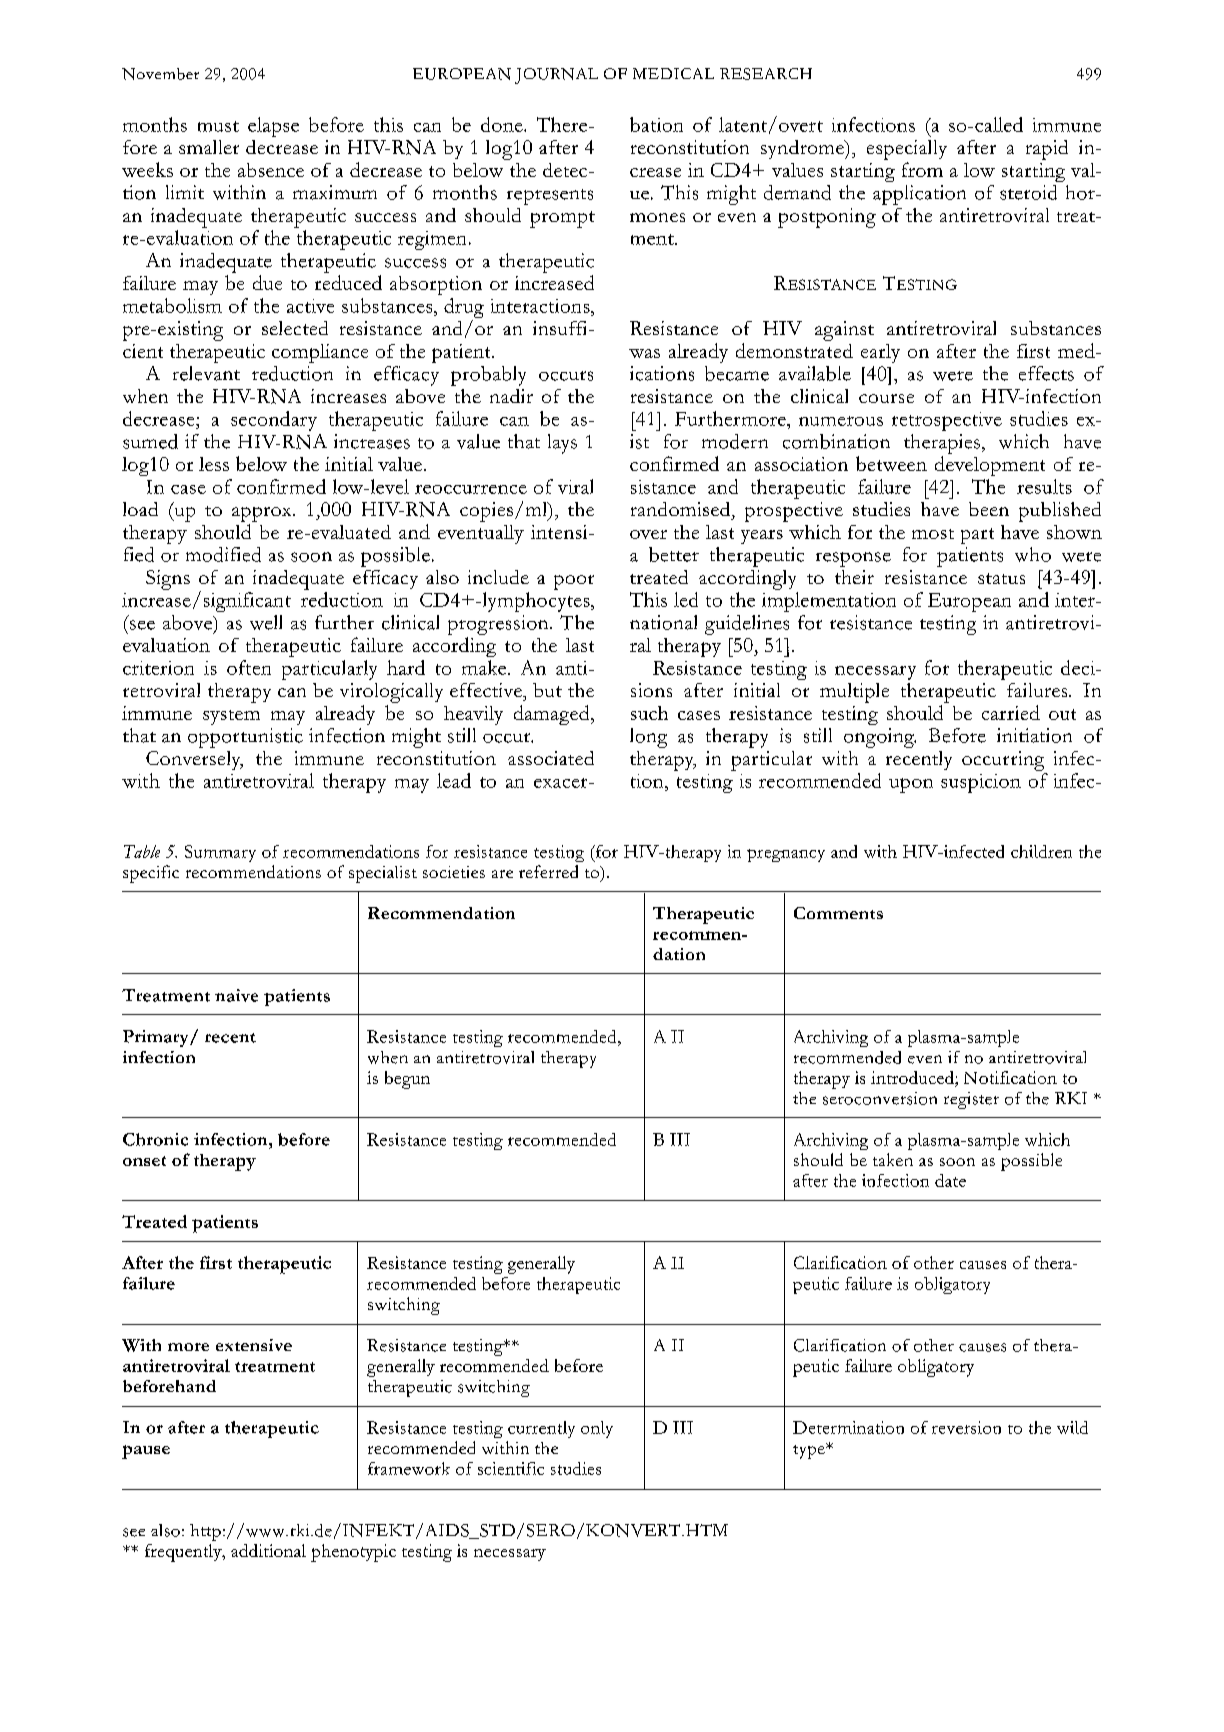 This screenshot has height=1732, width=1224. I want to click on JOURNAL, so click(556, 76).
